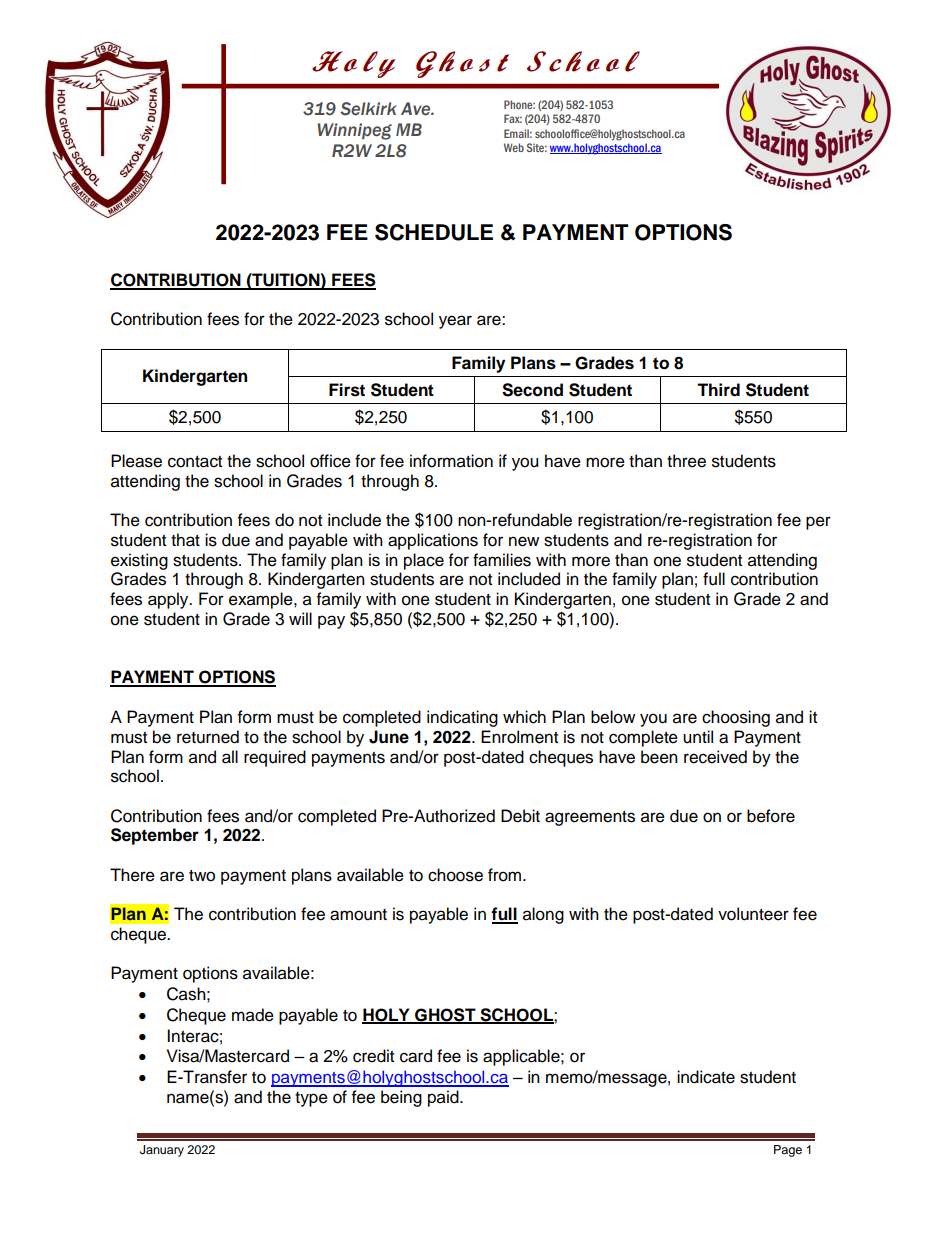  Describe the element at coordinates (433, 541) in the screenshot. I see `applications` at that location.
